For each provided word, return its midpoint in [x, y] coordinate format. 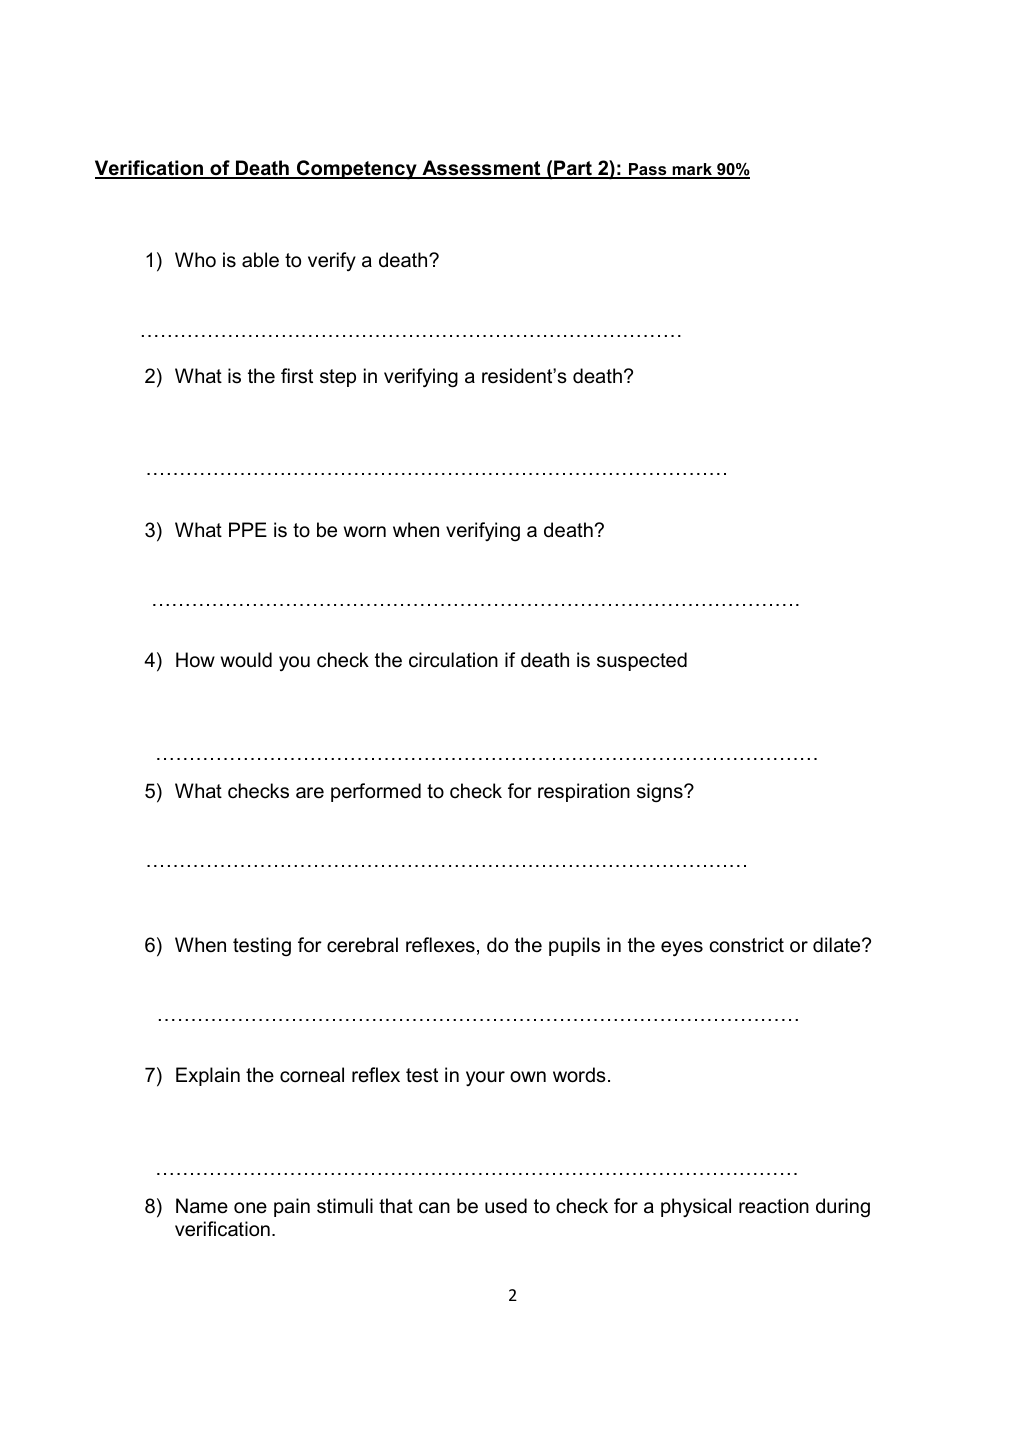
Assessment [481, 169]
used [506, 1206]
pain [292, 1207]
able [260, 260]
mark [692, 170]
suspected [642, 661]
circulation [453, 660]
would [246, 660]
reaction [774, 1206]
